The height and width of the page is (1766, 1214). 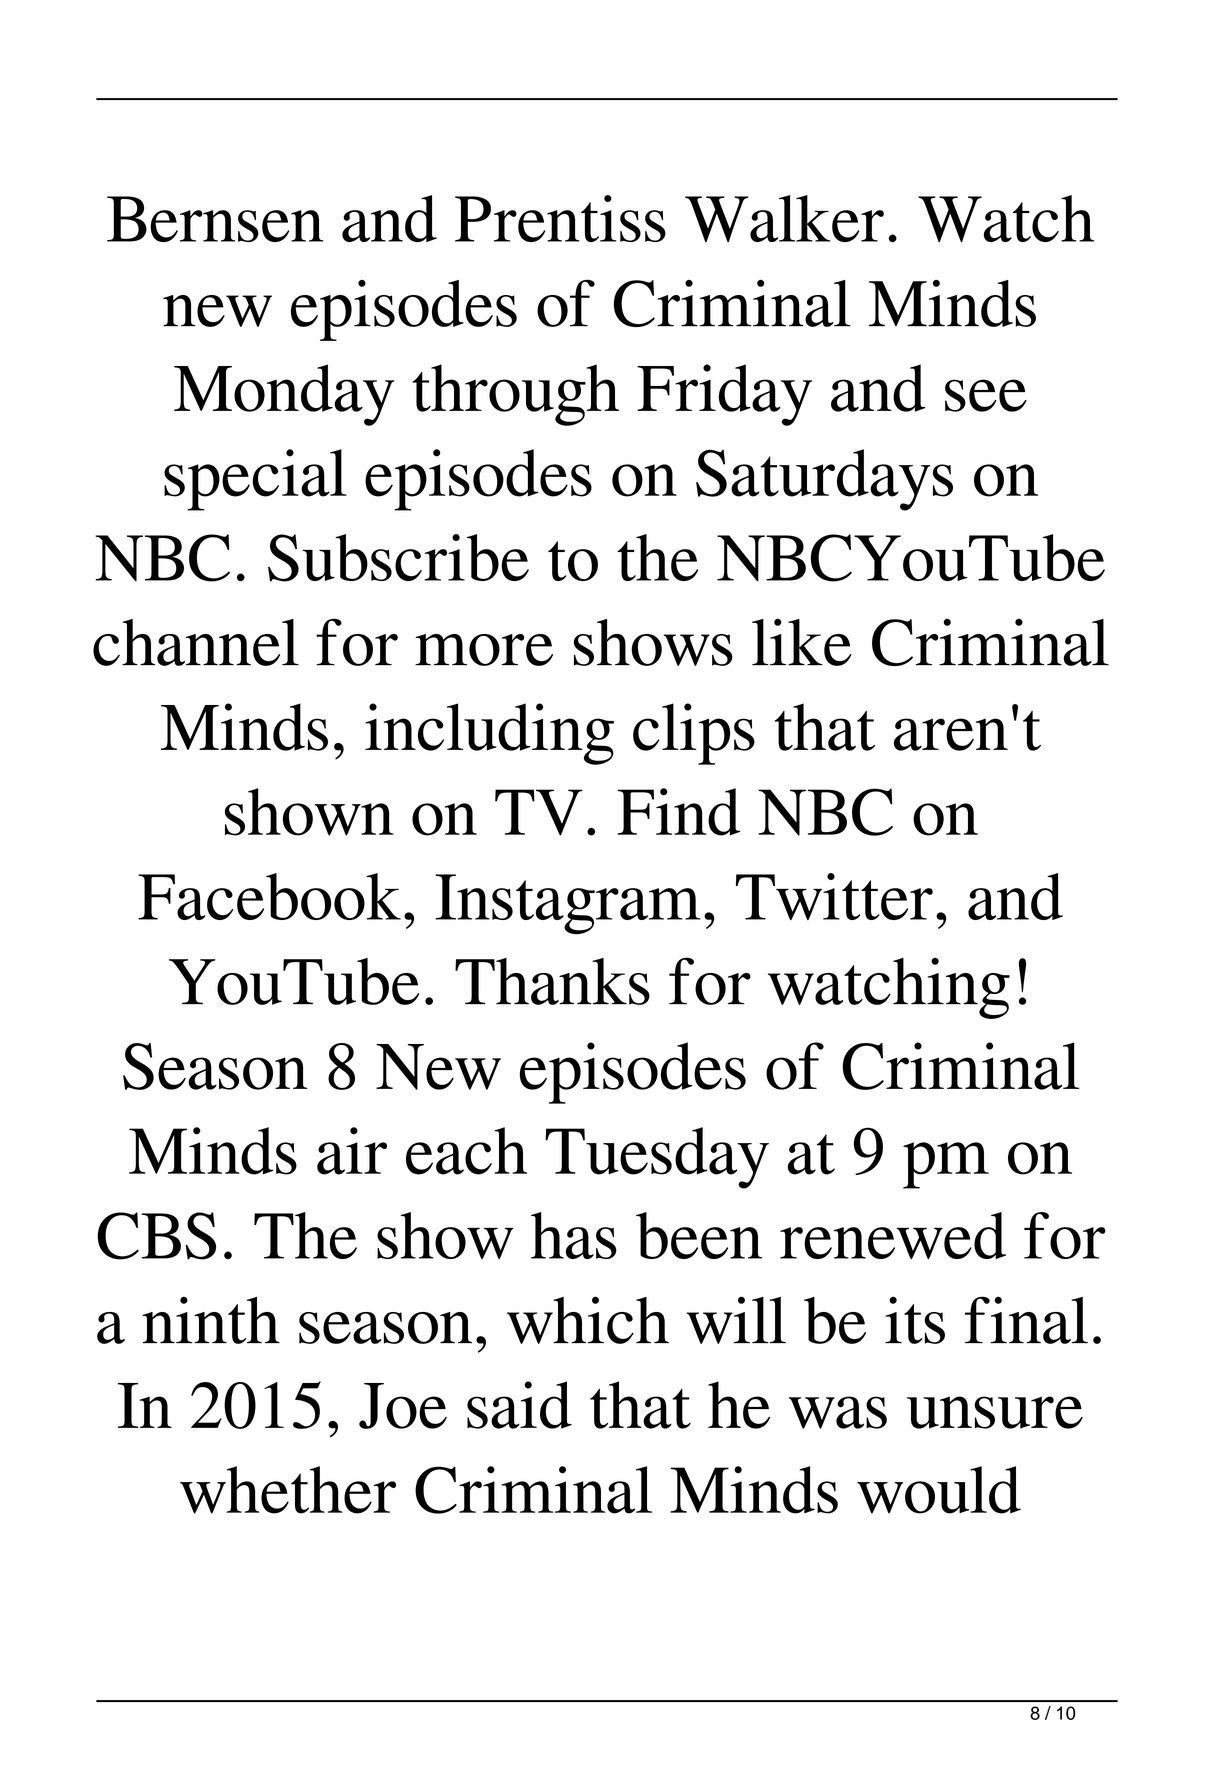 I want to click on Facebook, so click(x=269, y=896).
